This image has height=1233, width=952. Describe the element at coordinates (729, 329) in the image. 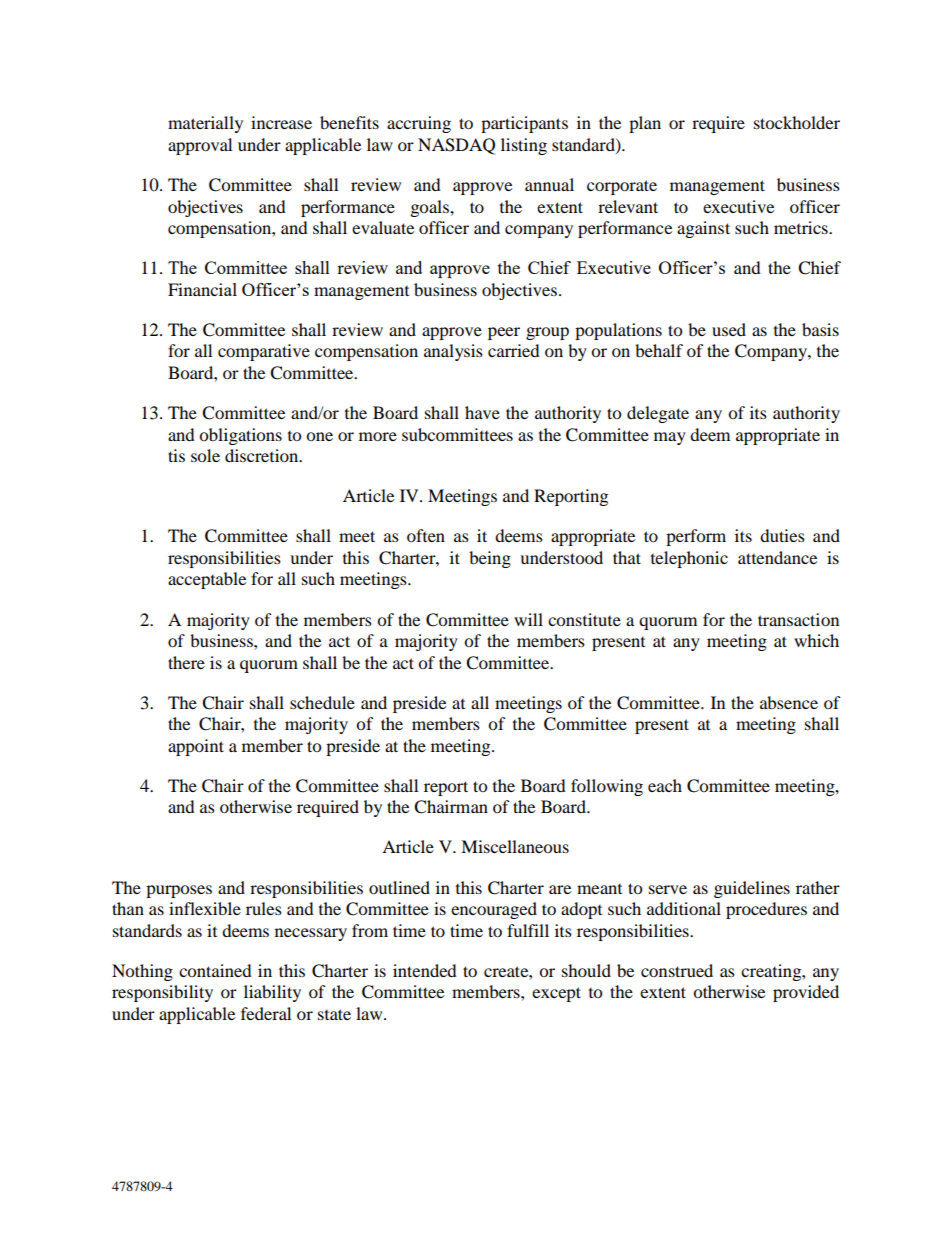

I see `used` at that location.
